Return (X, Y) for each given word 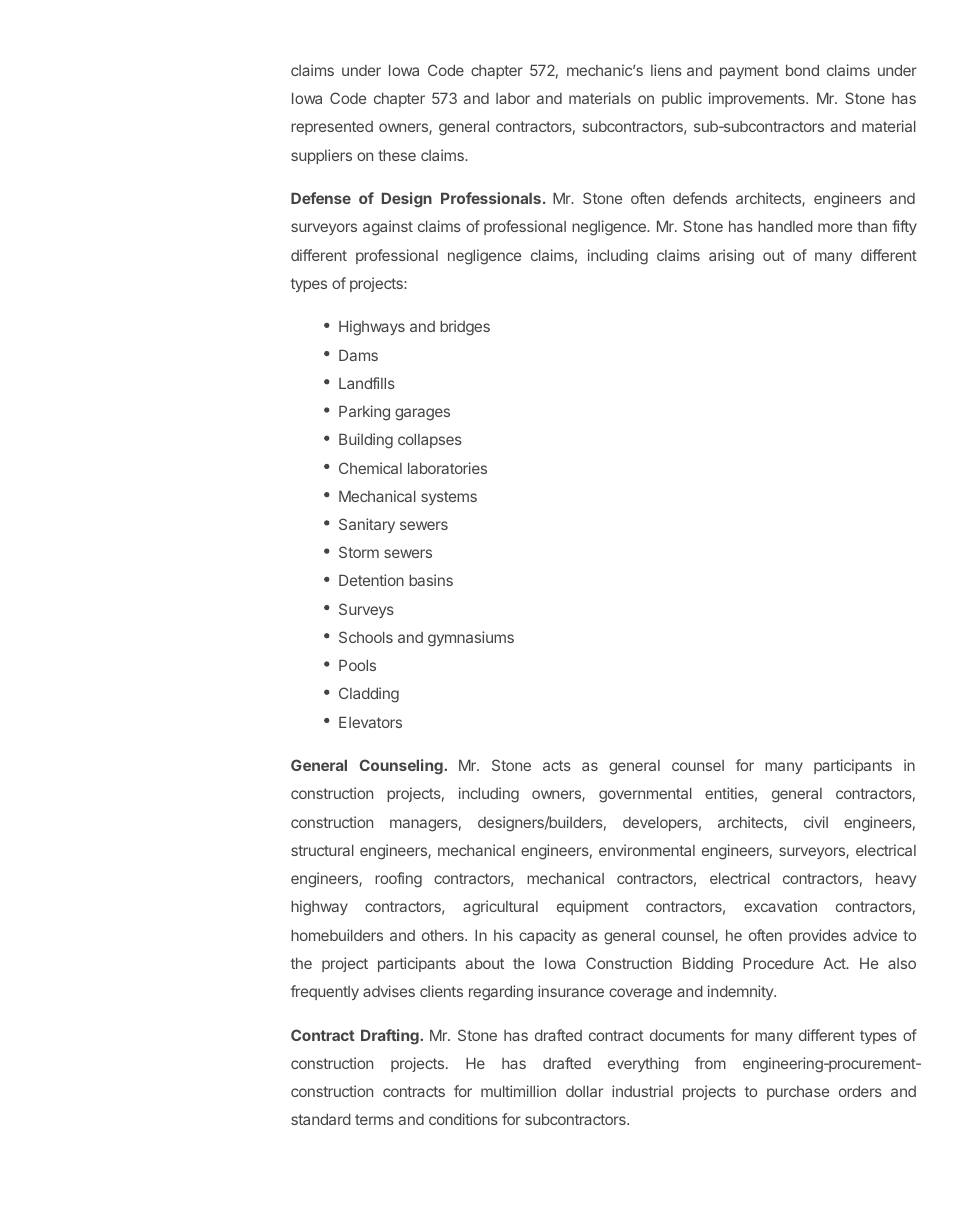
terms (374, 1119)
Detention (371, 580)
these (397, 155)
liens (666, 70)
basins (431, 580)
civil (816, 822)
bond (802, 70)
